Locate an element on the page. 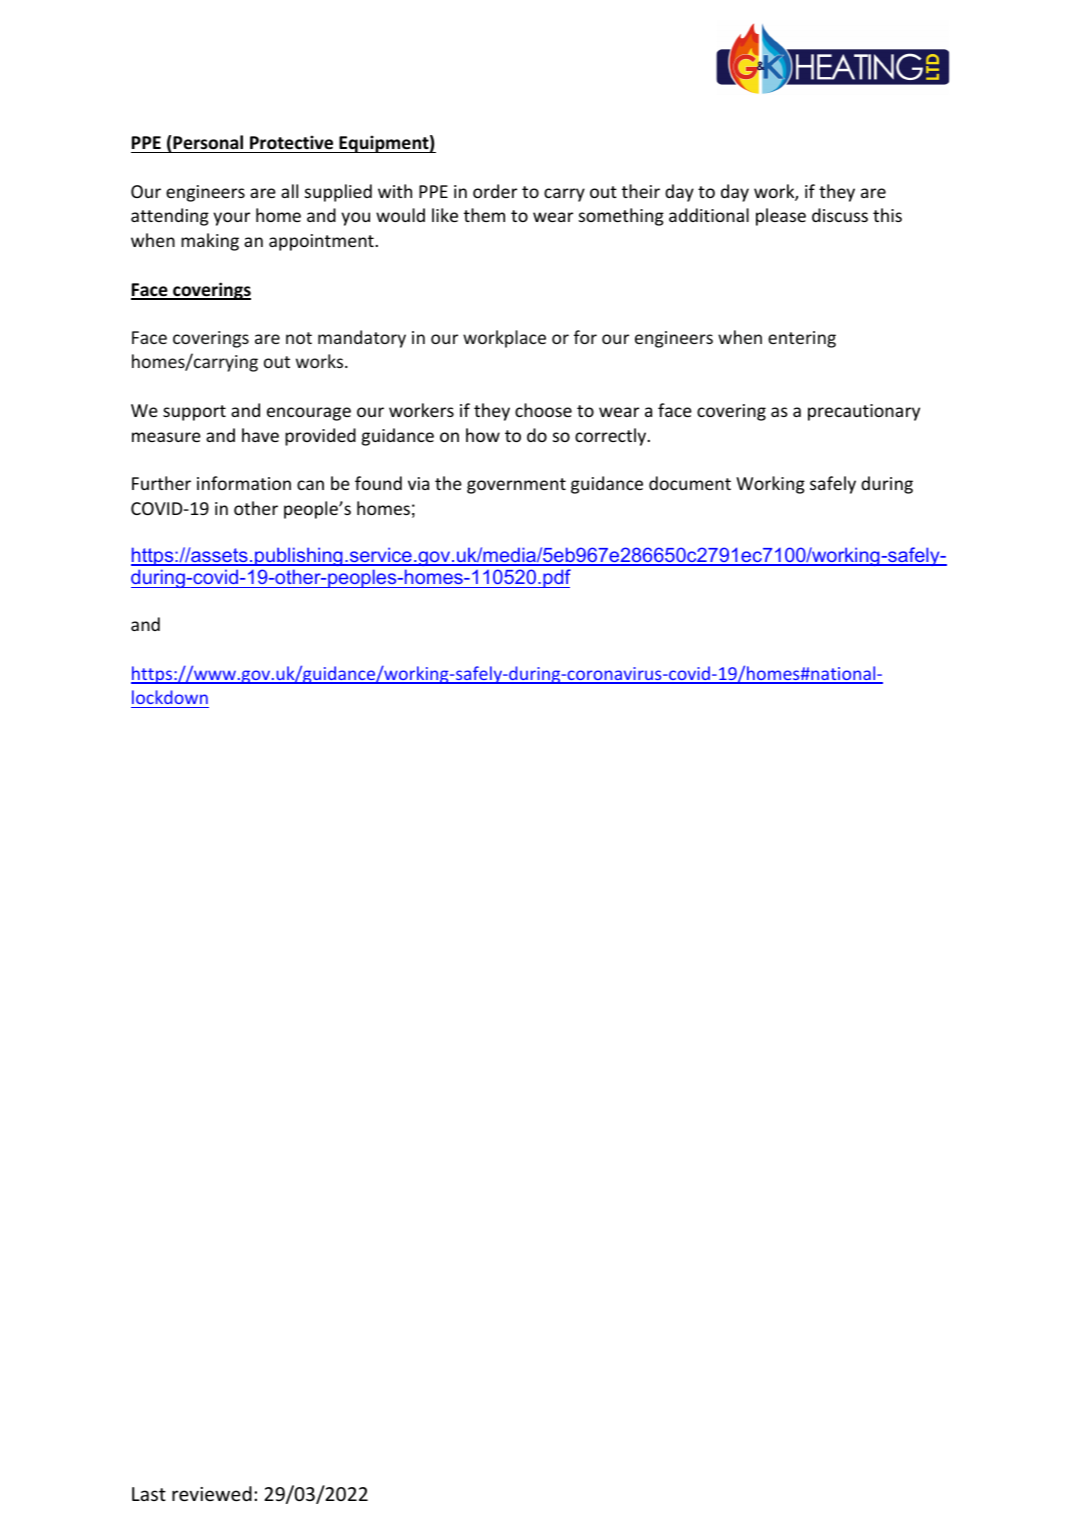 The image size is (1080, 1528). document is located at coordinates (690, 483).
